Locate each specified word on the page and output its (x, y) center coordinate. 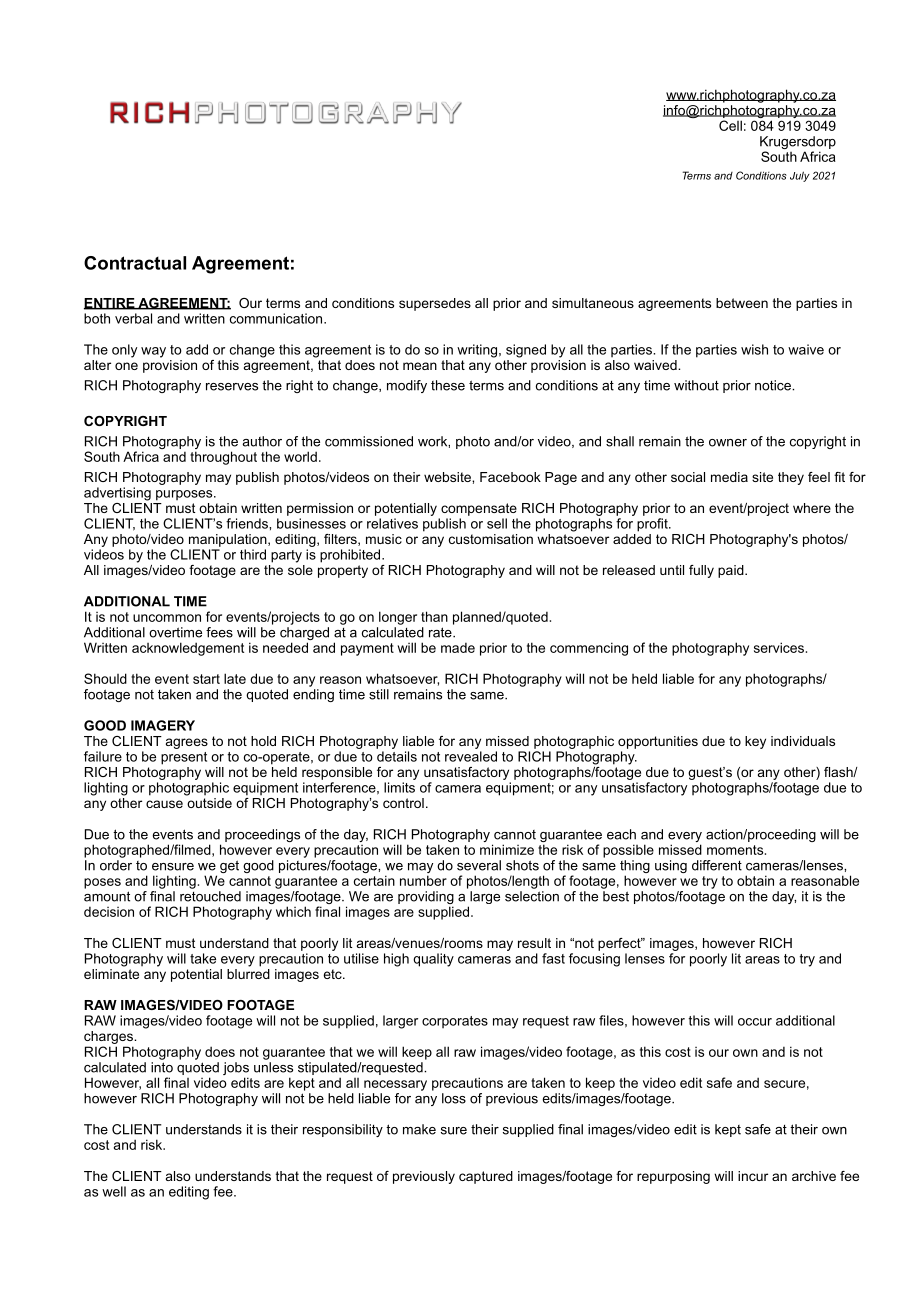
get (229, 866)
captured (486, 1177)
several (479, 865)
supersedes (435, 304)
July (800, 176)
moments (736, 850)
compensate (479, 509)
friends (248, 523)
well (114, 1191)
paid (732, 571)
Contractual (135, 263)
